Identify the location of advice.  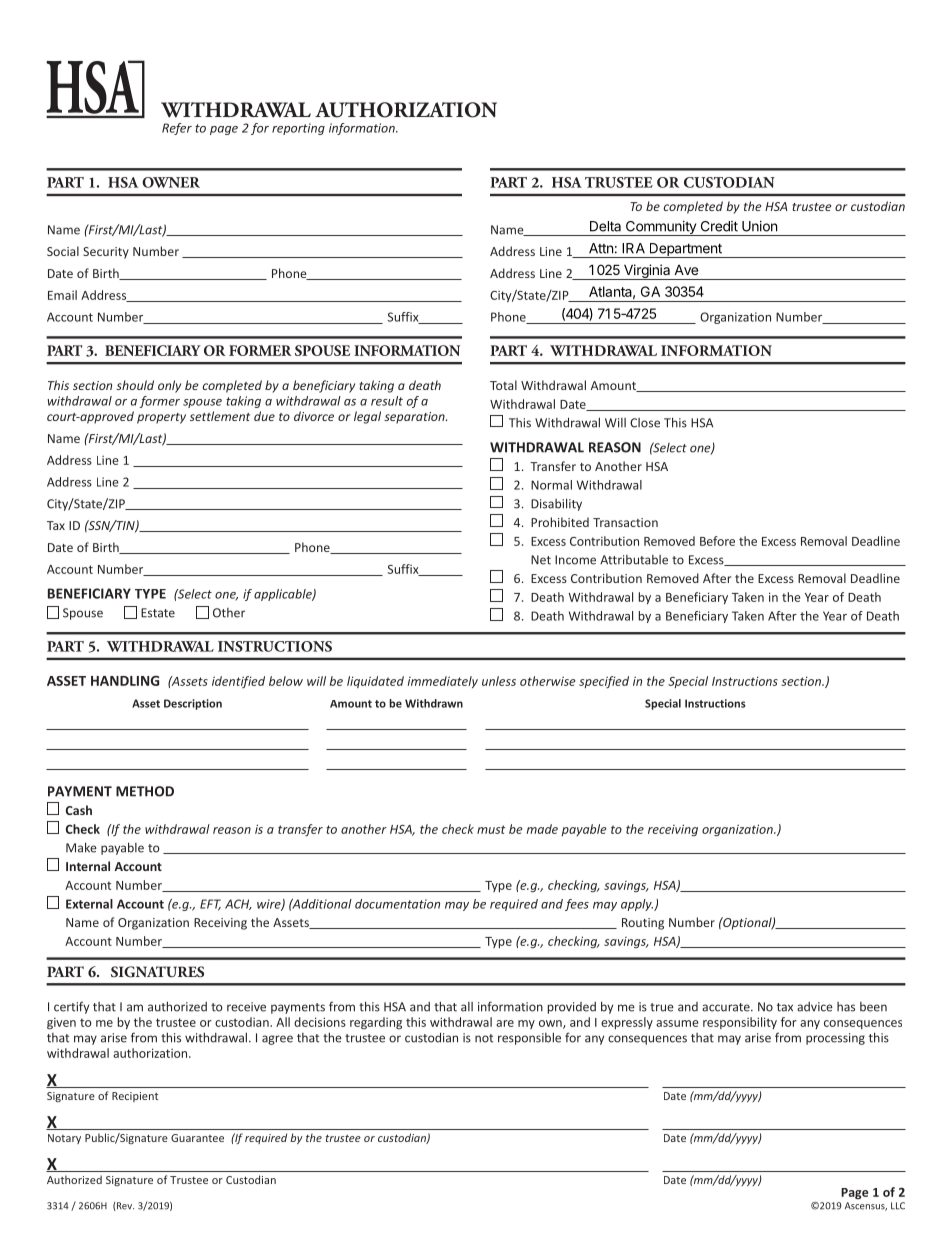
(815, 1007).
